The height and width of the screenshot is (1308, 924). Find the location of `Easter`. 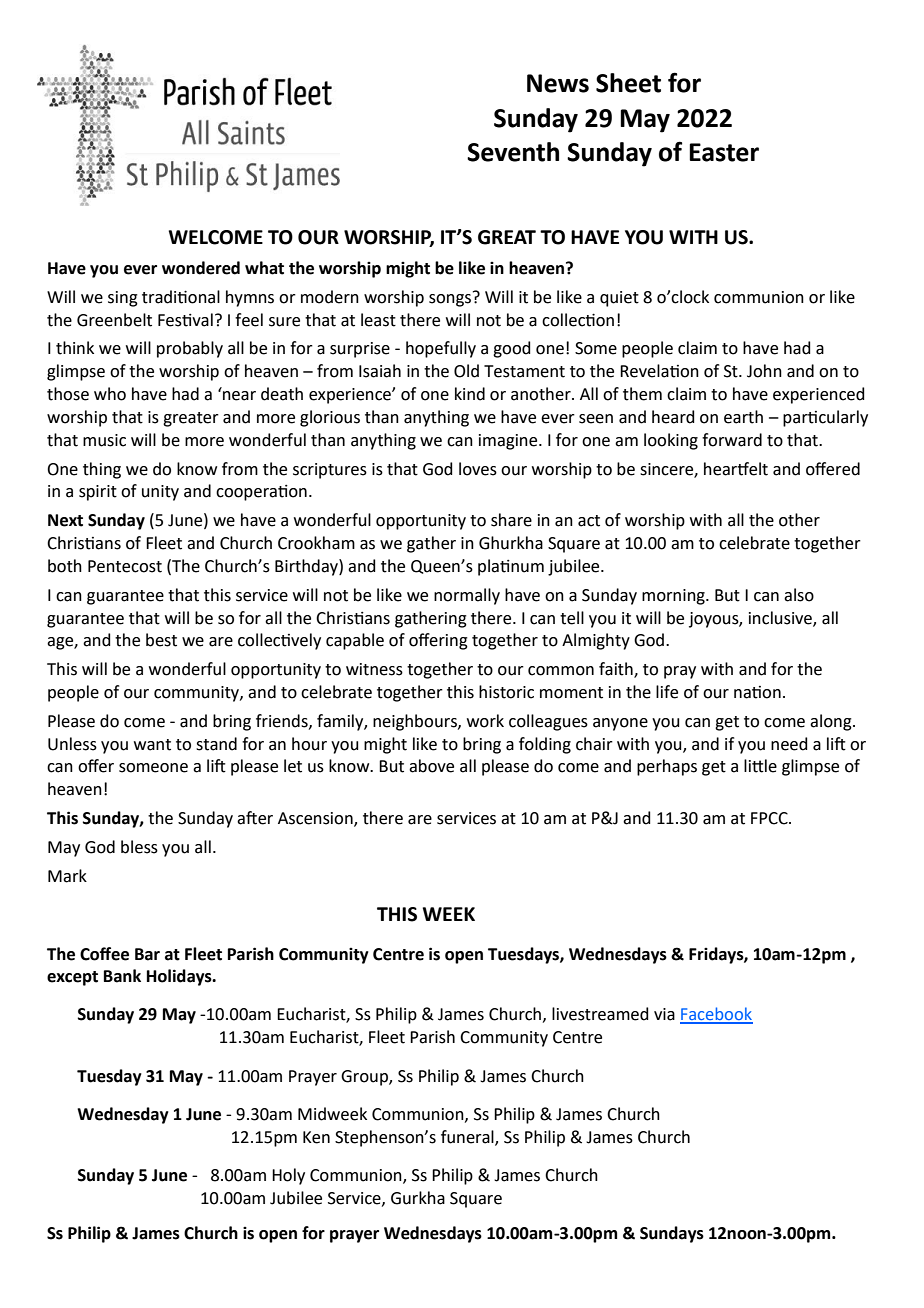

Easter is located at coordinates (724, 152).
